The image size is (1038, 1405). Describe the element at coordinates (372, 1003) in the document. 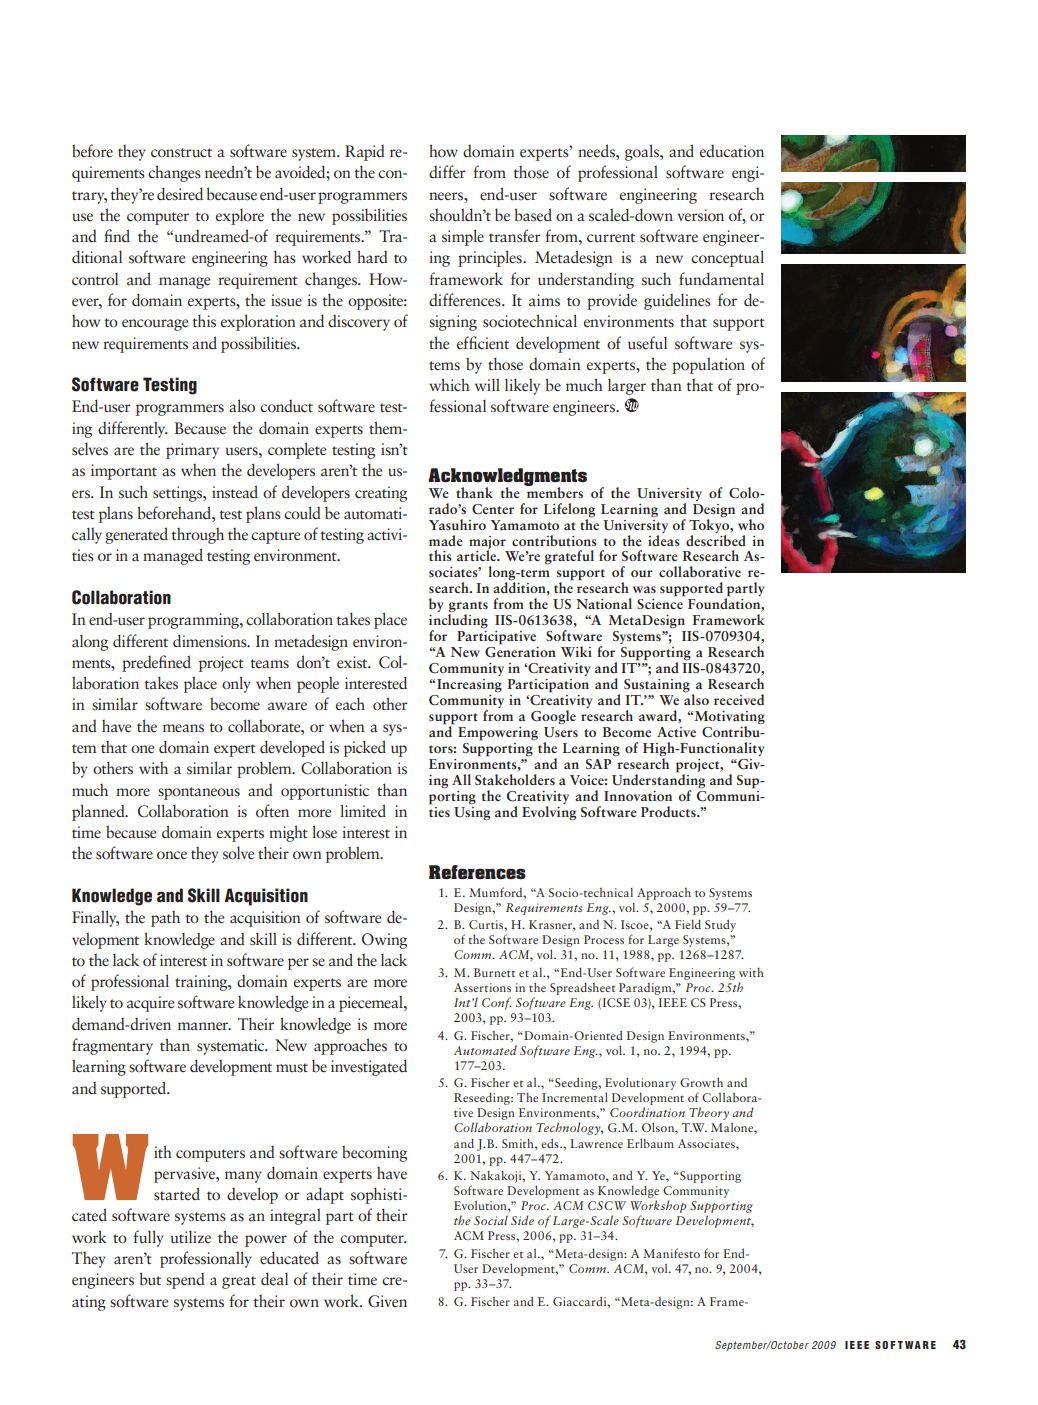

I see `piecemeal` at that location.
